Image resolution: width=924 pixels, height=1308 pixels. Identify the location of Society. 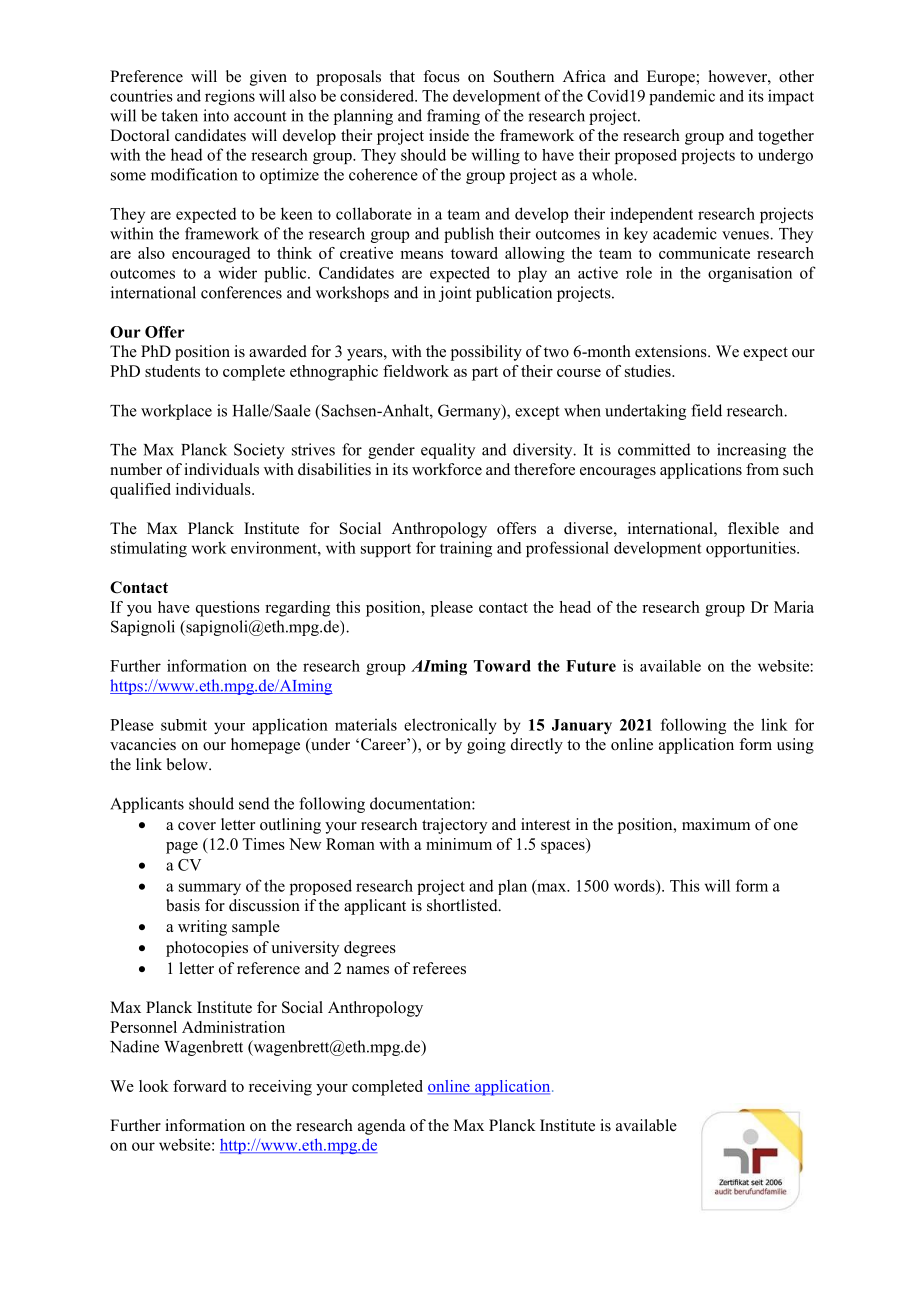
(259, 451).
